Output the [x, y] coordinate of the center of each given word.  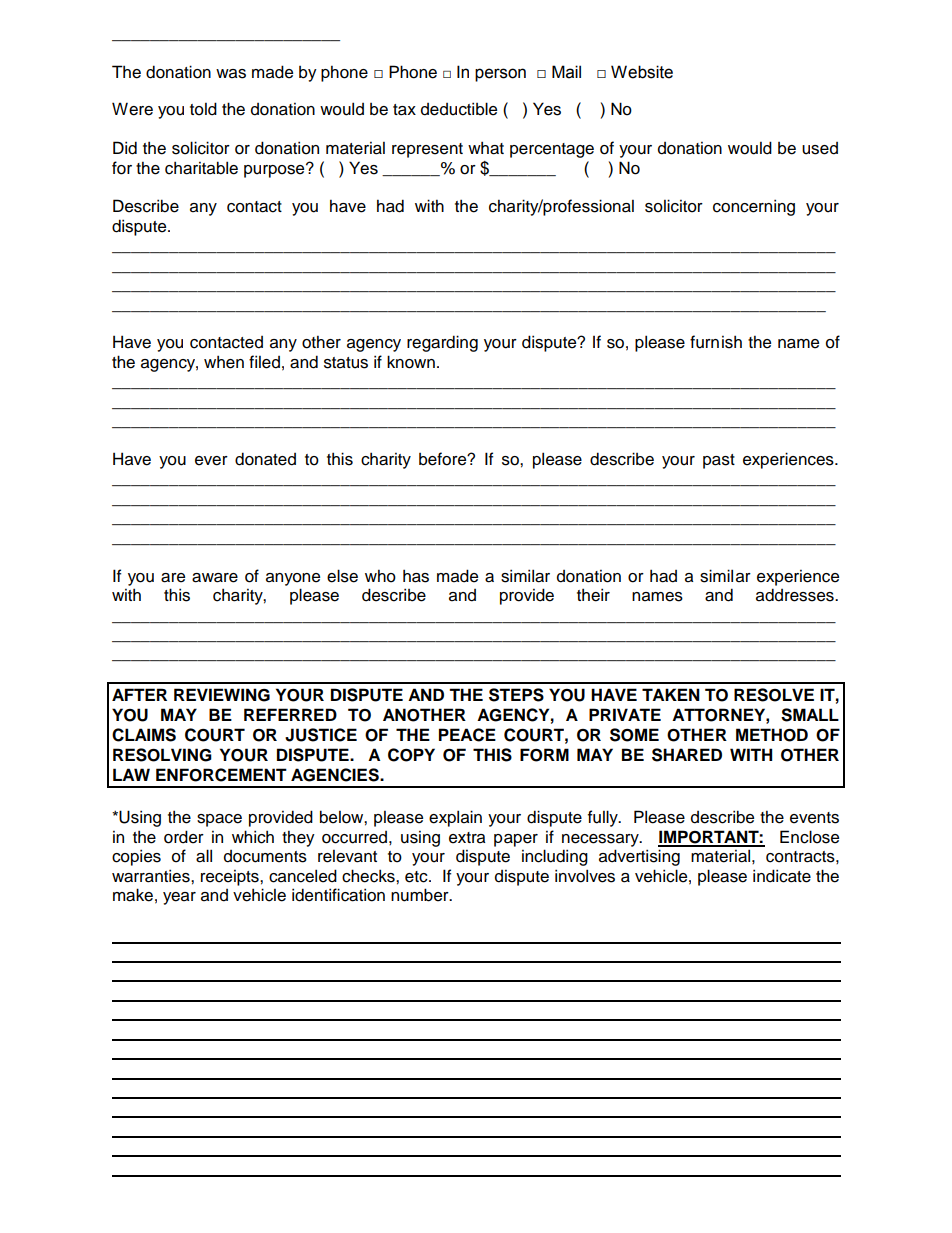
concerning [754, 207]
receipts [231, 878]
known [411, 362]
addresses [796, 595]
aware [215, 578]
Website [642, 72]
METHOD [772, 735]
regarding [442, 343]
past [719, 461]
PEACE [467, 735]
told [203, 109]
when [224, 362]
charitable [201, 168]
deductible [459, 109]
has [416, 576]
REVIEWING [222, 695]
